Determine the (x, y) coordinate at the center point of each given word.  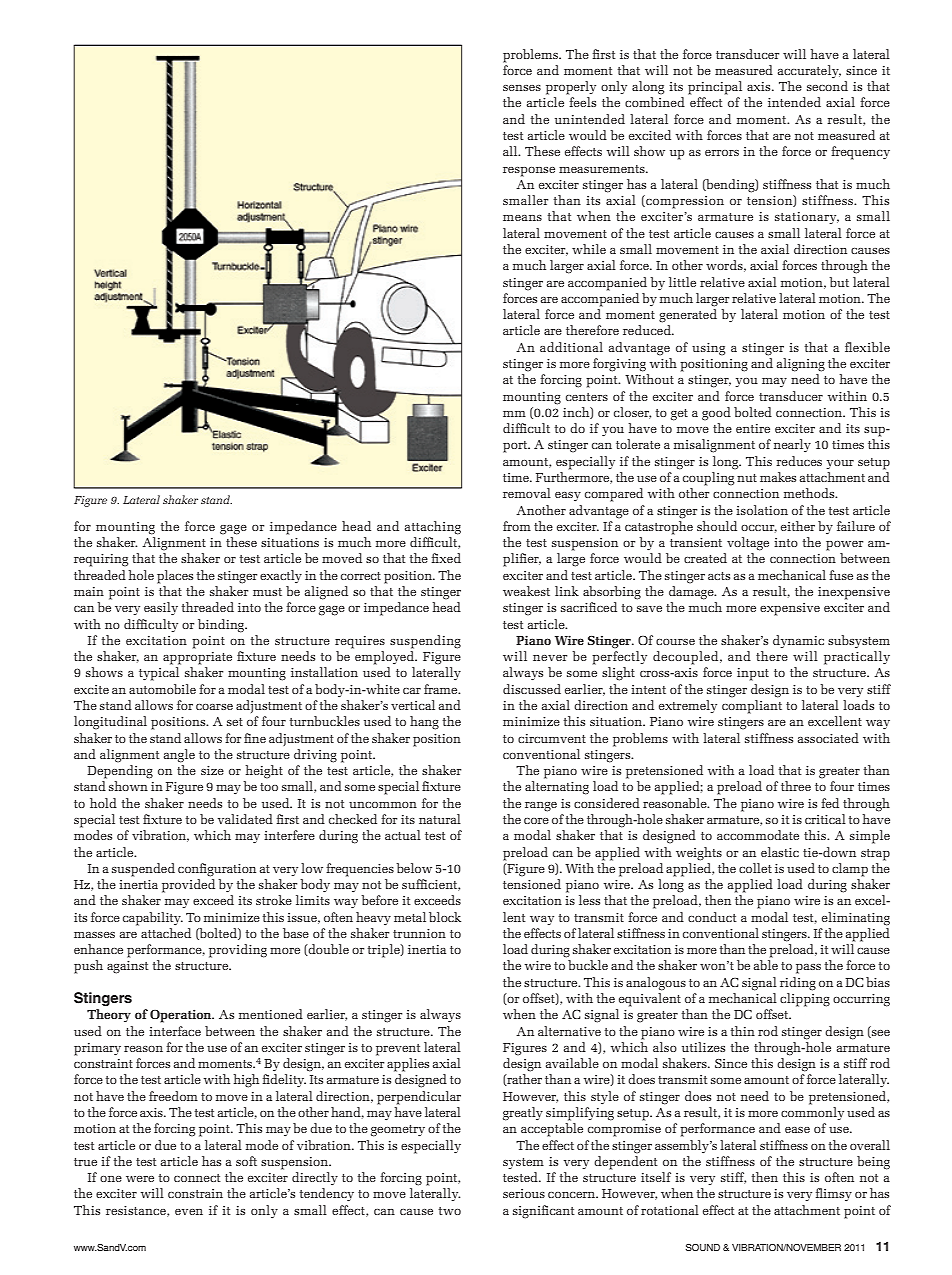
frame (442, 689)
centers (587, 397)
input (753, 674)
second (827, 86)
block (445, 917)
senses (522, 88)
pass (808, 969)
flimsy (834, 1194)
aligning (801, 365)
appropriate (197, 658)
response (529, 172)
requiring (101, 560)
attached (166, 933)
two (450, 1211)
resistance (137, 1211)
